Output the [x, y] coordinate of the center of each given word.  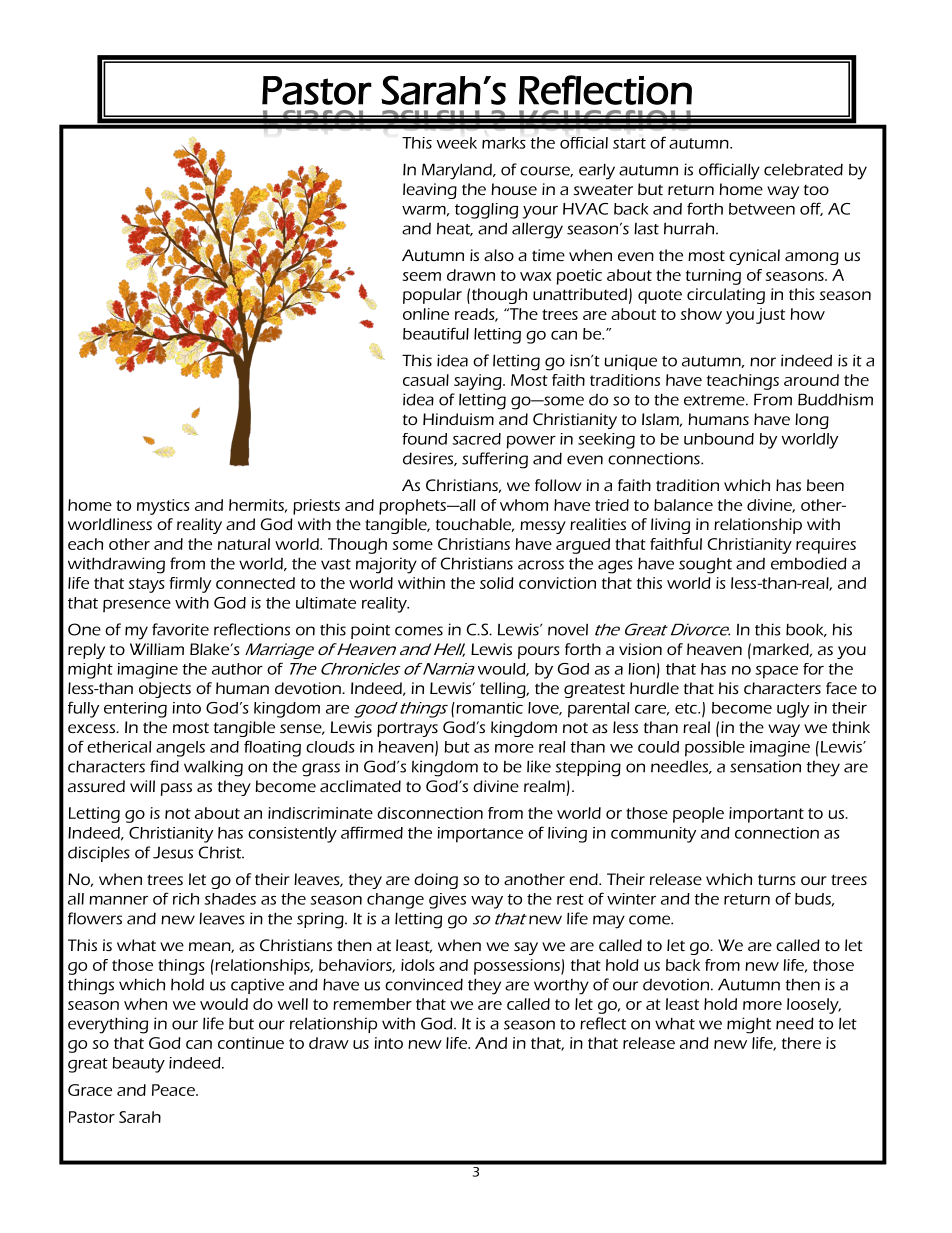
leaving [430, 191]
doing [436, 881]
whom [524, 505]
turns [777, 880]
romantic [488, 708]
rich [186, 899]
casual [426, 380]
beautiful [436, 333]
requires [826, 546]
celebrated [803, 169]
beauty [139, 1065]
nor [763, 362]
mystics [163, 507]
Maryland [458, 171]
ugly [793, 710]
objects [165, 690]
